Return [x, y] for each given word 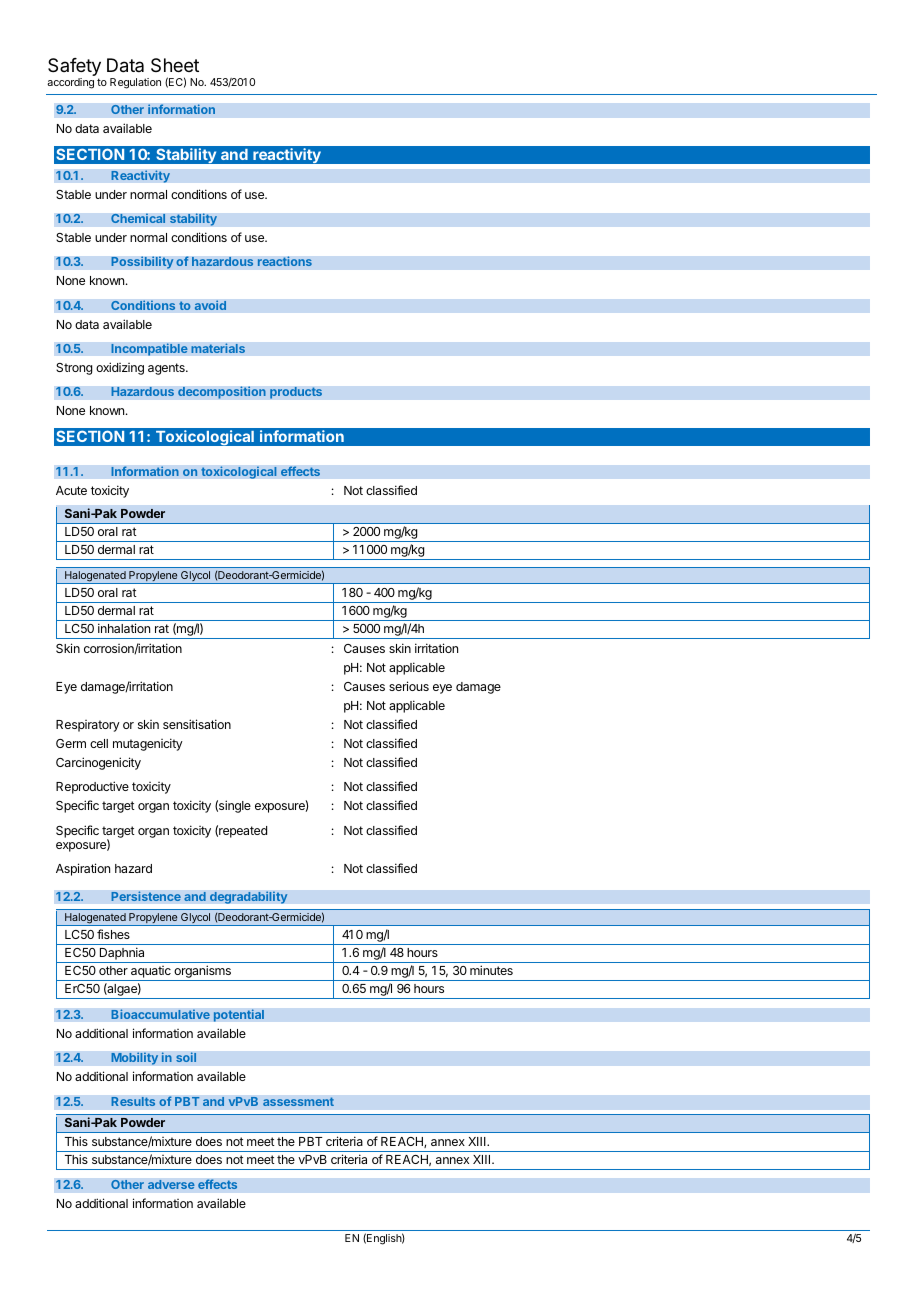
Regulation [135, 83]
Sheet [175, 65]
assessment [298, 1101]
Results [133, 1101]
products [296, 393]
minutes [491, 970]
